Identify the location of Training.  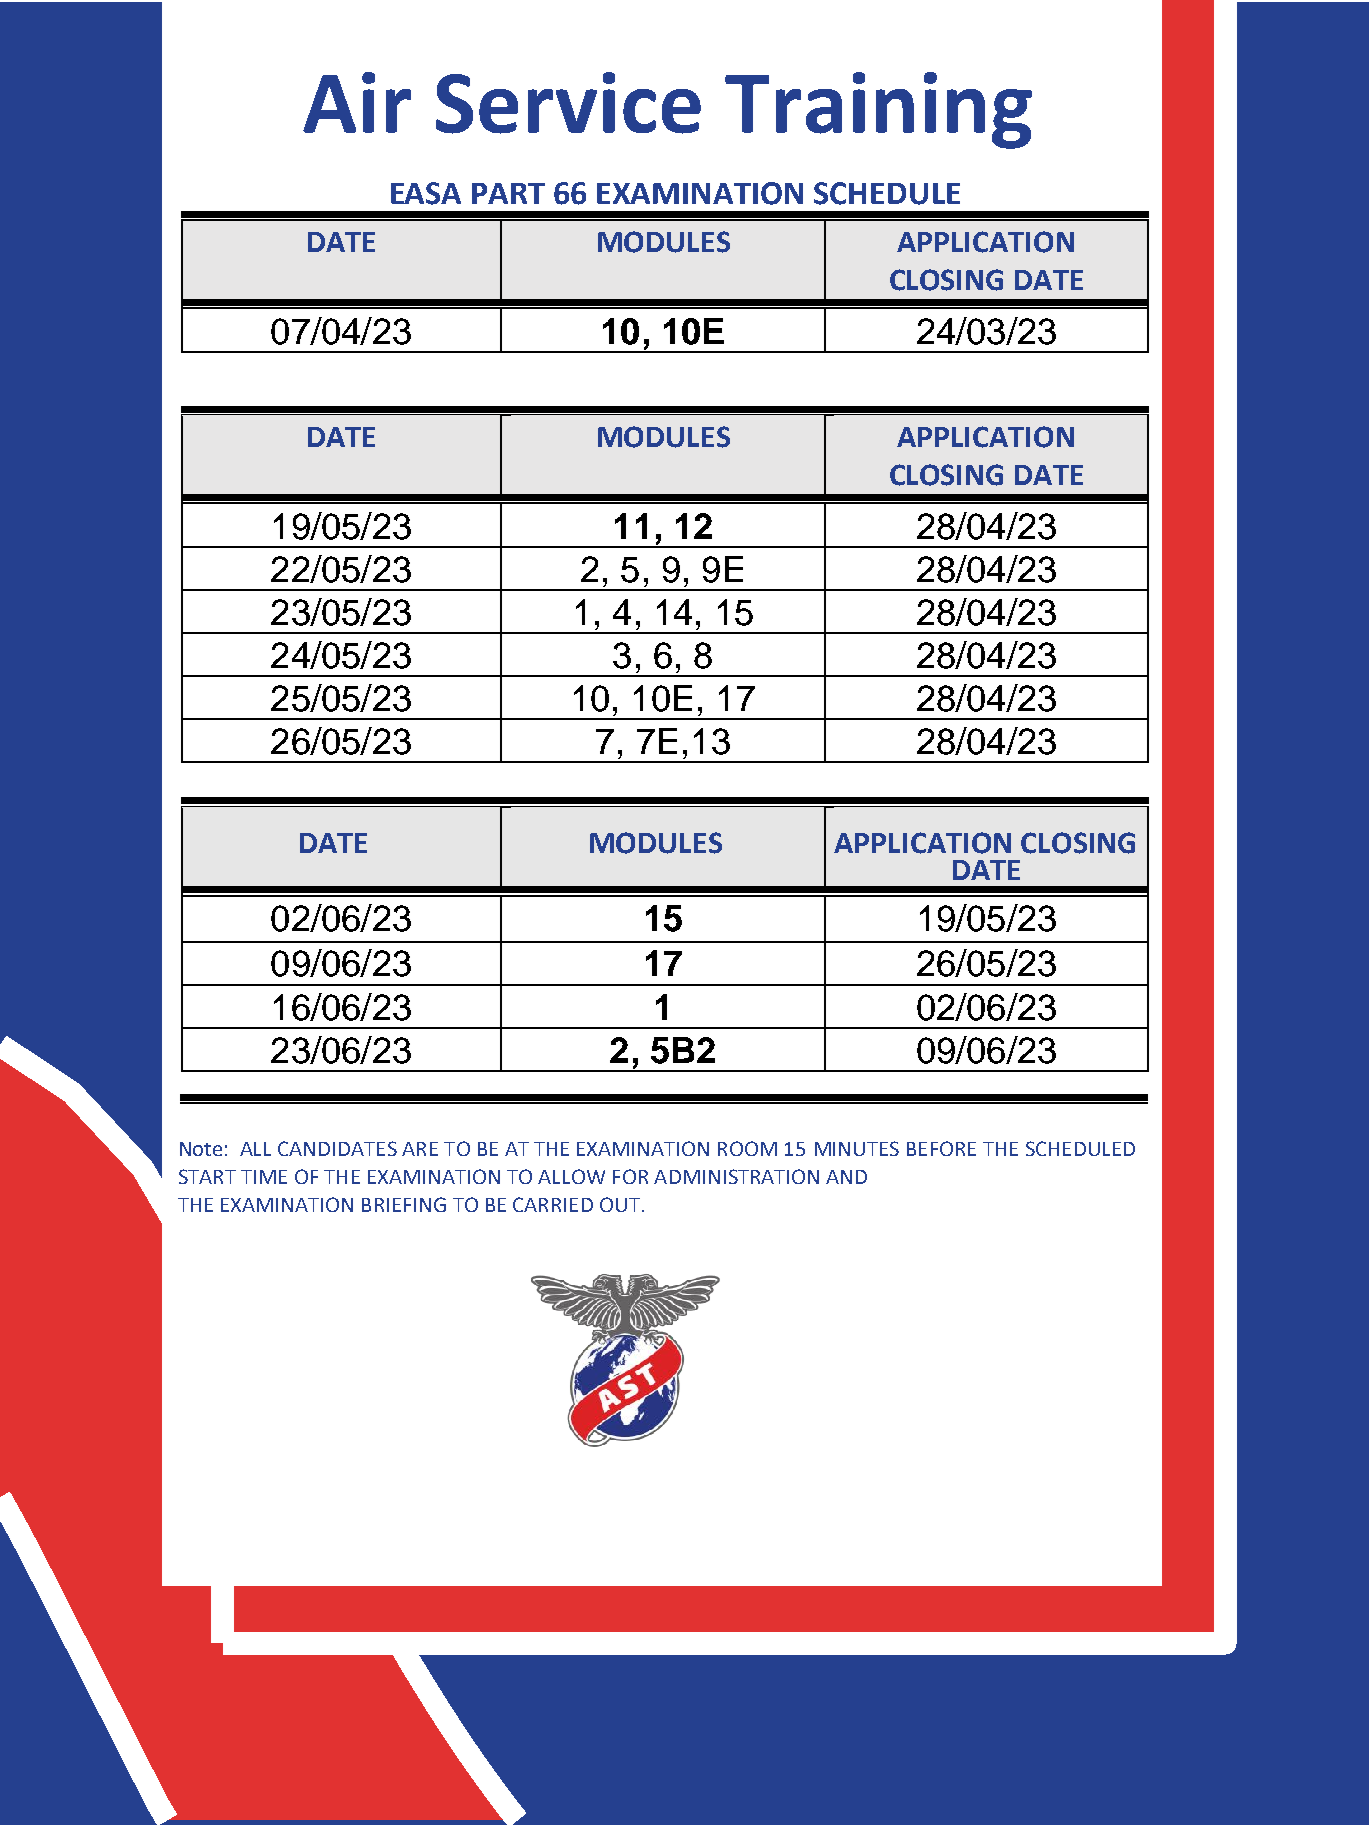
(878, 110).
